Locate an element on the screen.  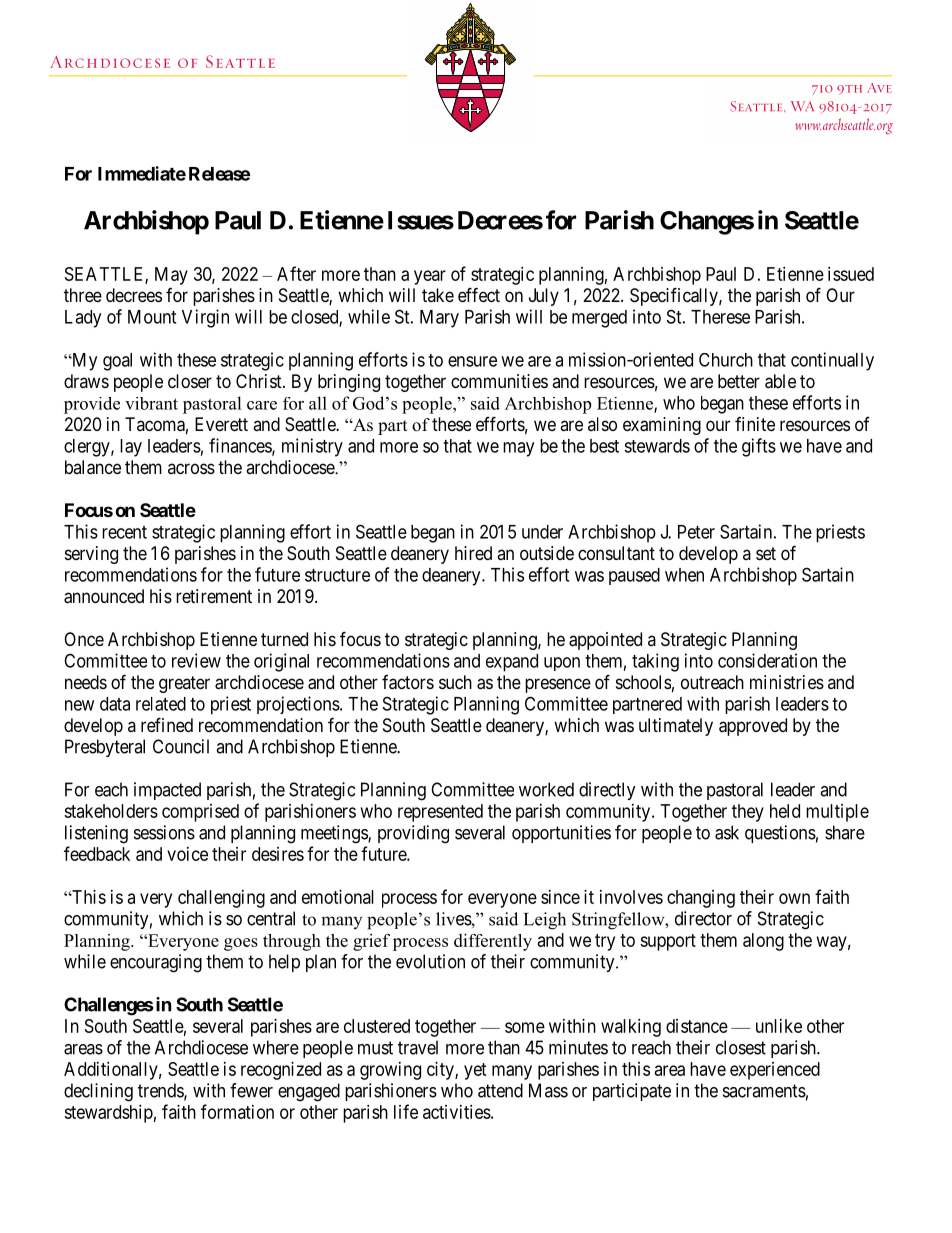
represented is located at coordinates (440, 813).
